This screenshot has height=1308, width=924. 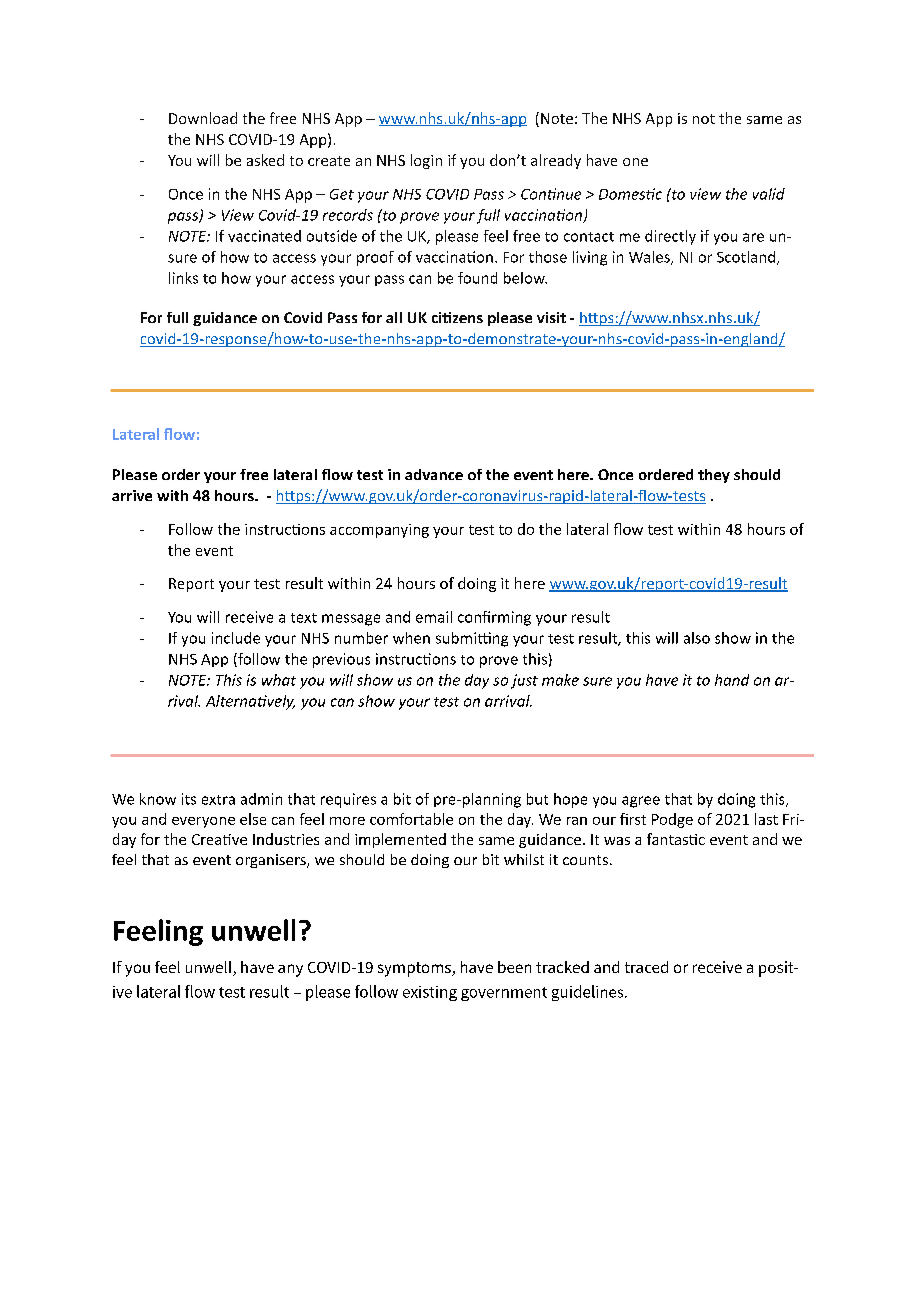 What do you see at coordinates (769, 194) in the screenshot?
I see `valid` at bounding box center [769, 194].
